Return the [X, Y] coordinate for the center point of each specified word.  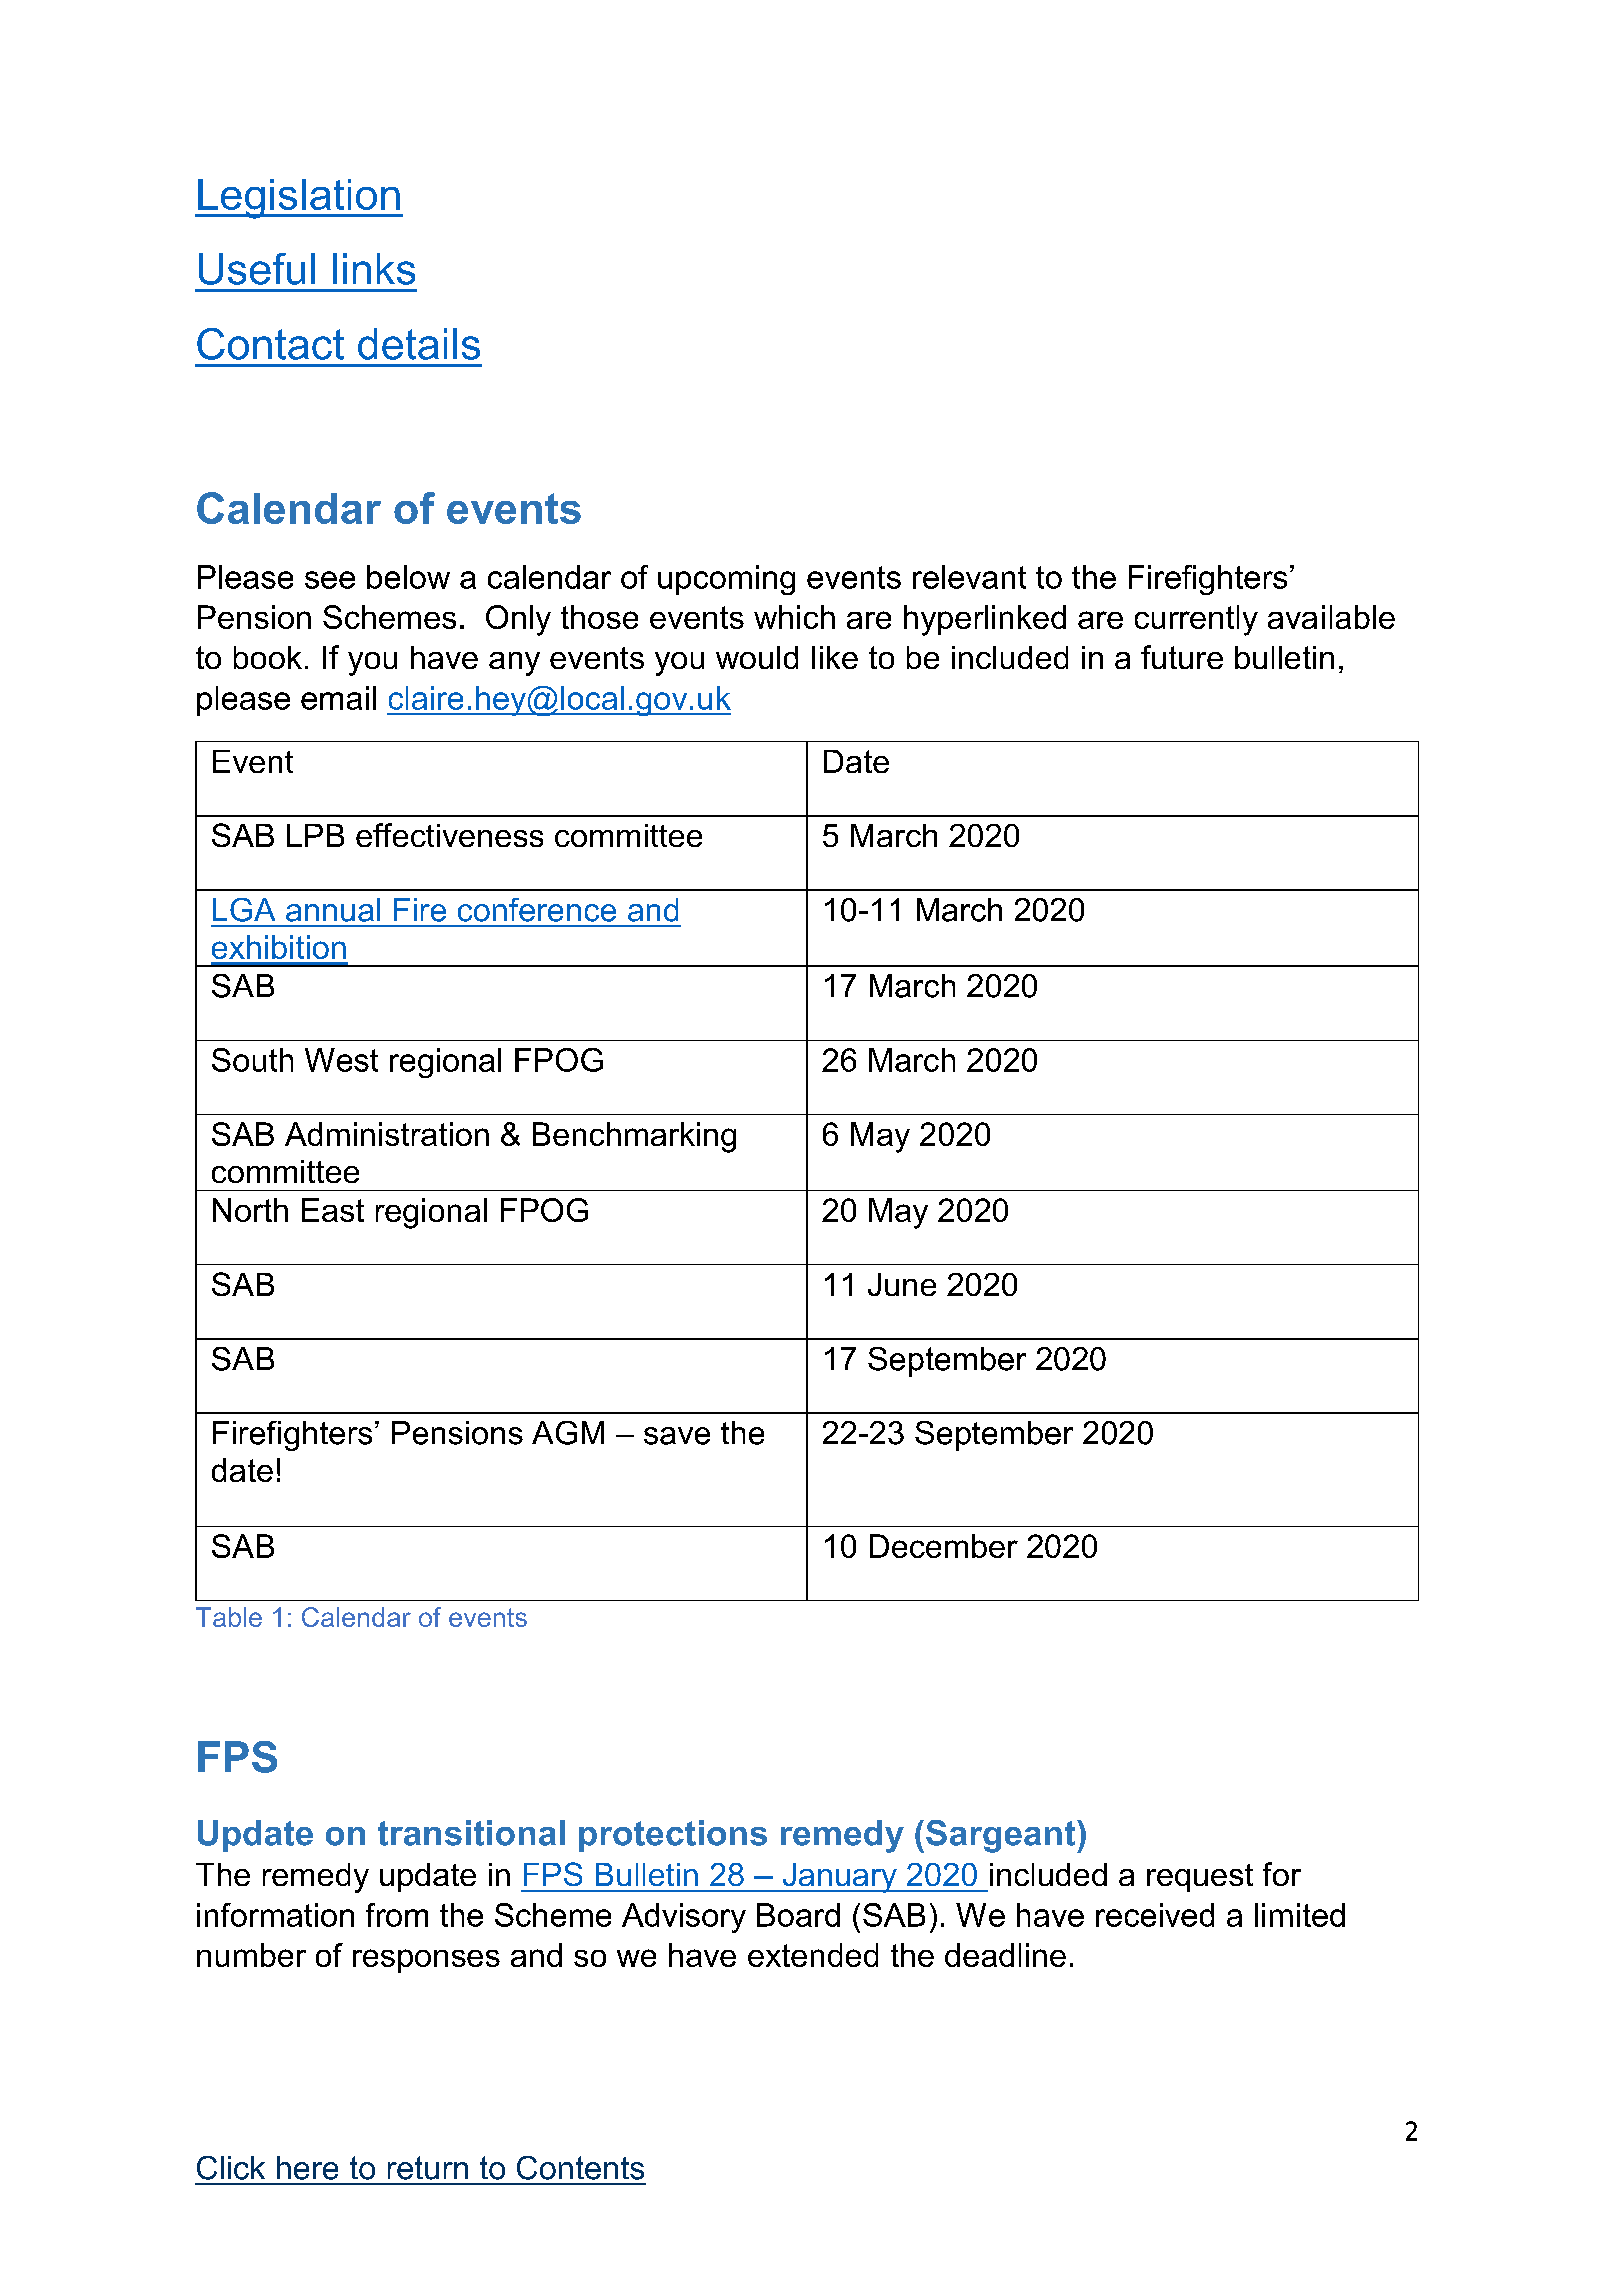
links [374, 269]
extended [813, 1955]
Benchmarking [634, 1137]
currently [1196, 620]
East [333, 1210]
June [902, 1284]
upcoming [726, 580]
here [307, 2168]
